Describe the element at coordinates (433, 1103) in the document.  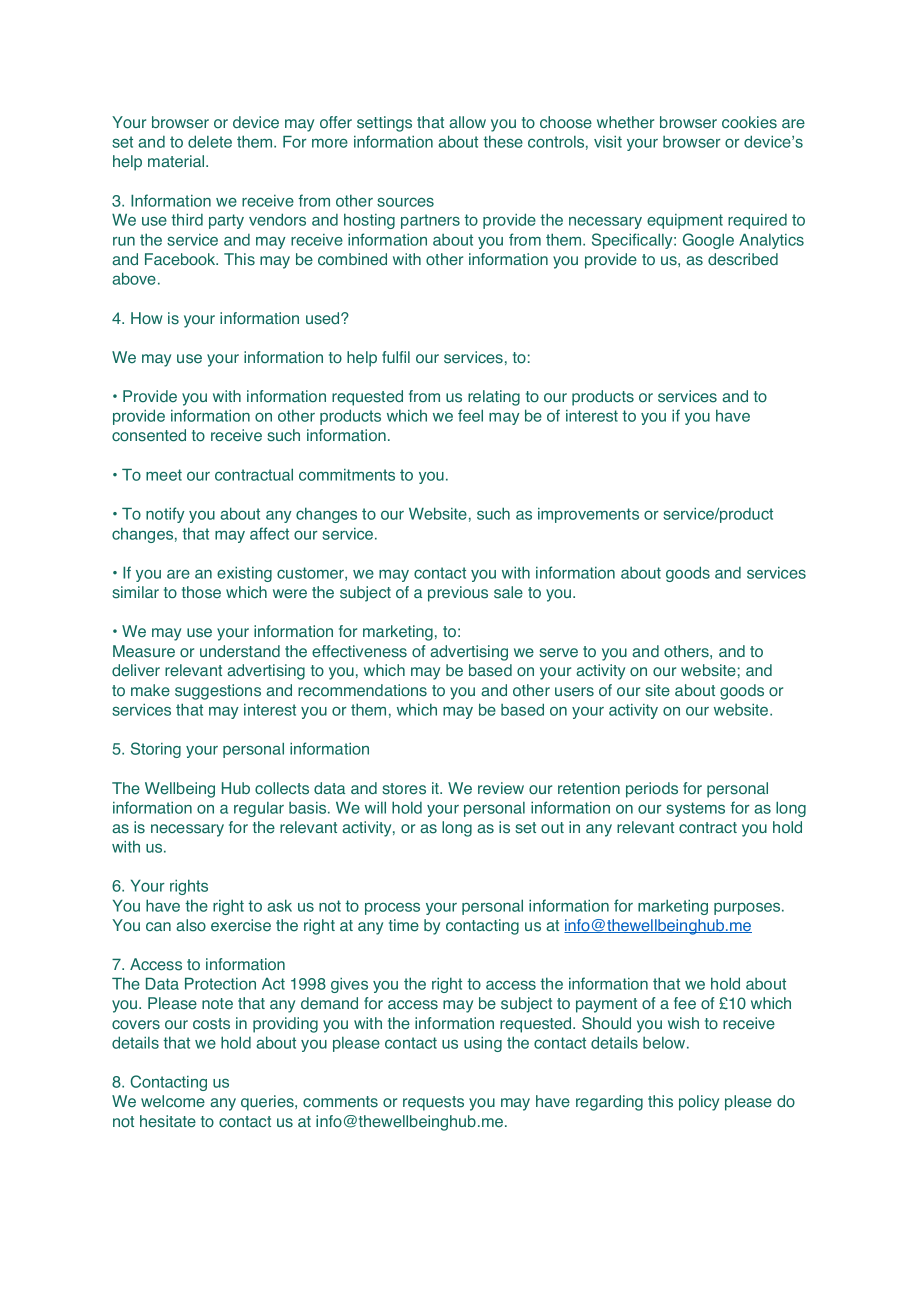
I see `requests` at that location.
